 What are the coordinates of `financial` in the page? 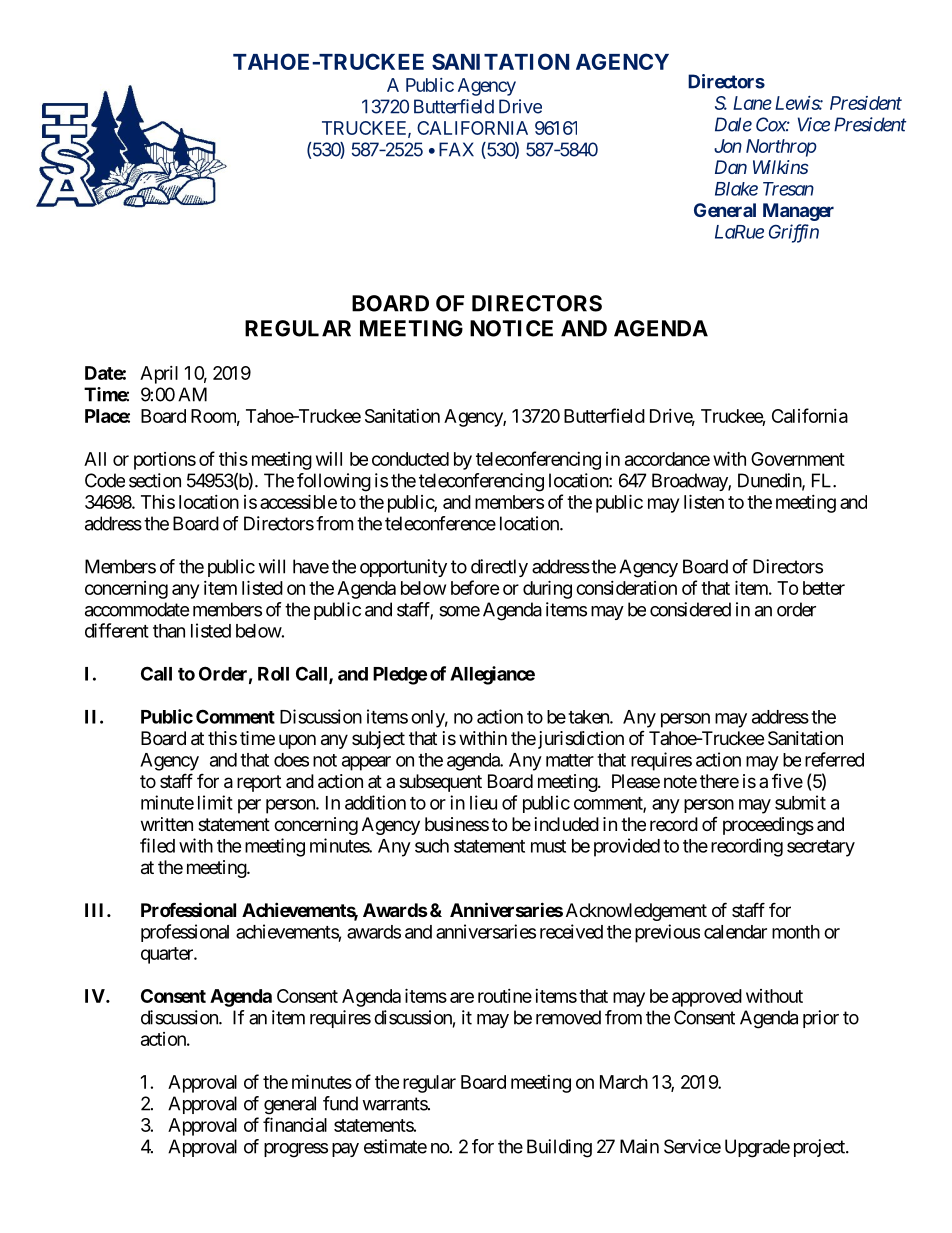 It's located at (295, 1124).
